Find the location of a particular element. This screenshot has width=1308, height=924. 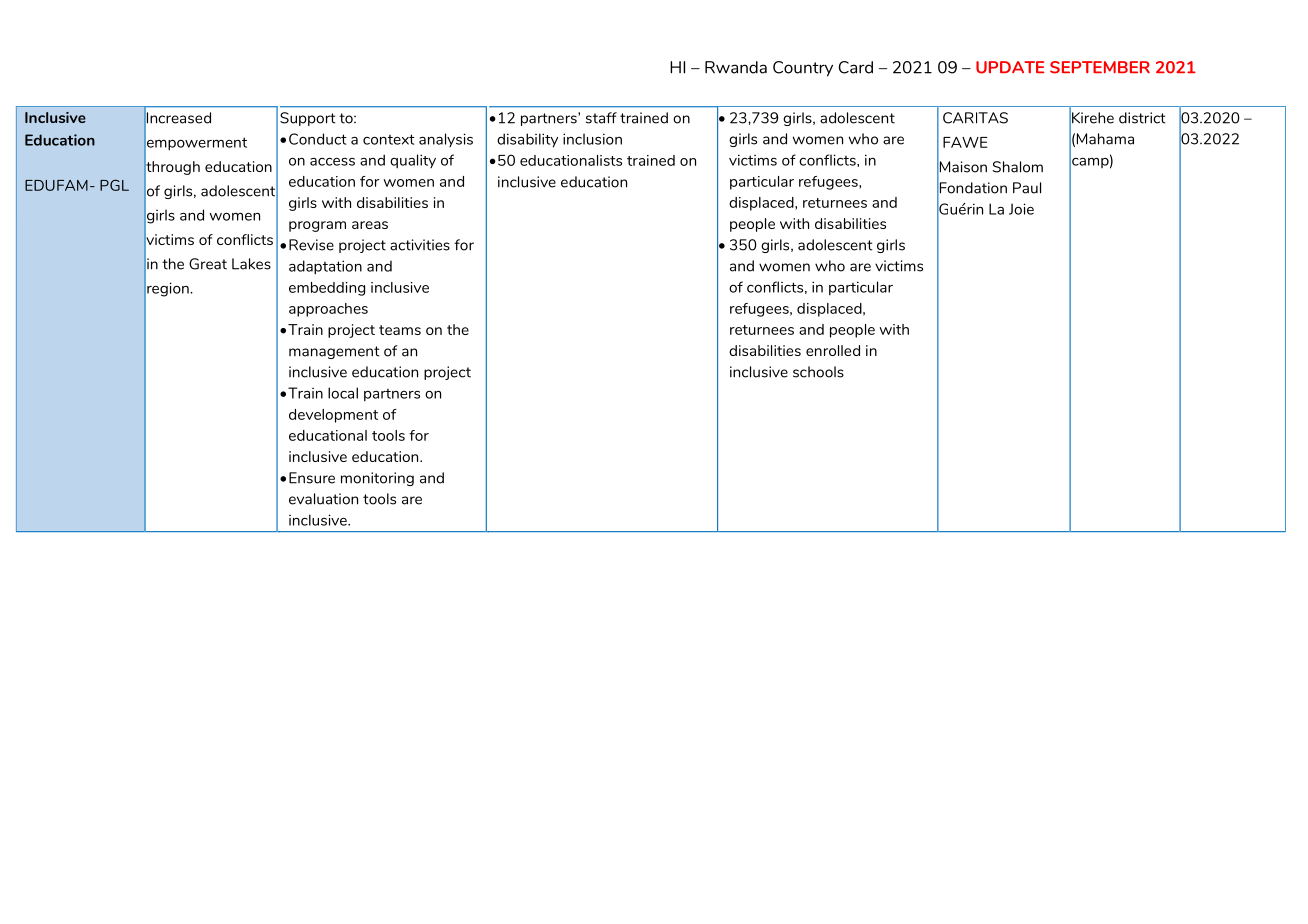

Paul is located at coordinates (1027, 188).
